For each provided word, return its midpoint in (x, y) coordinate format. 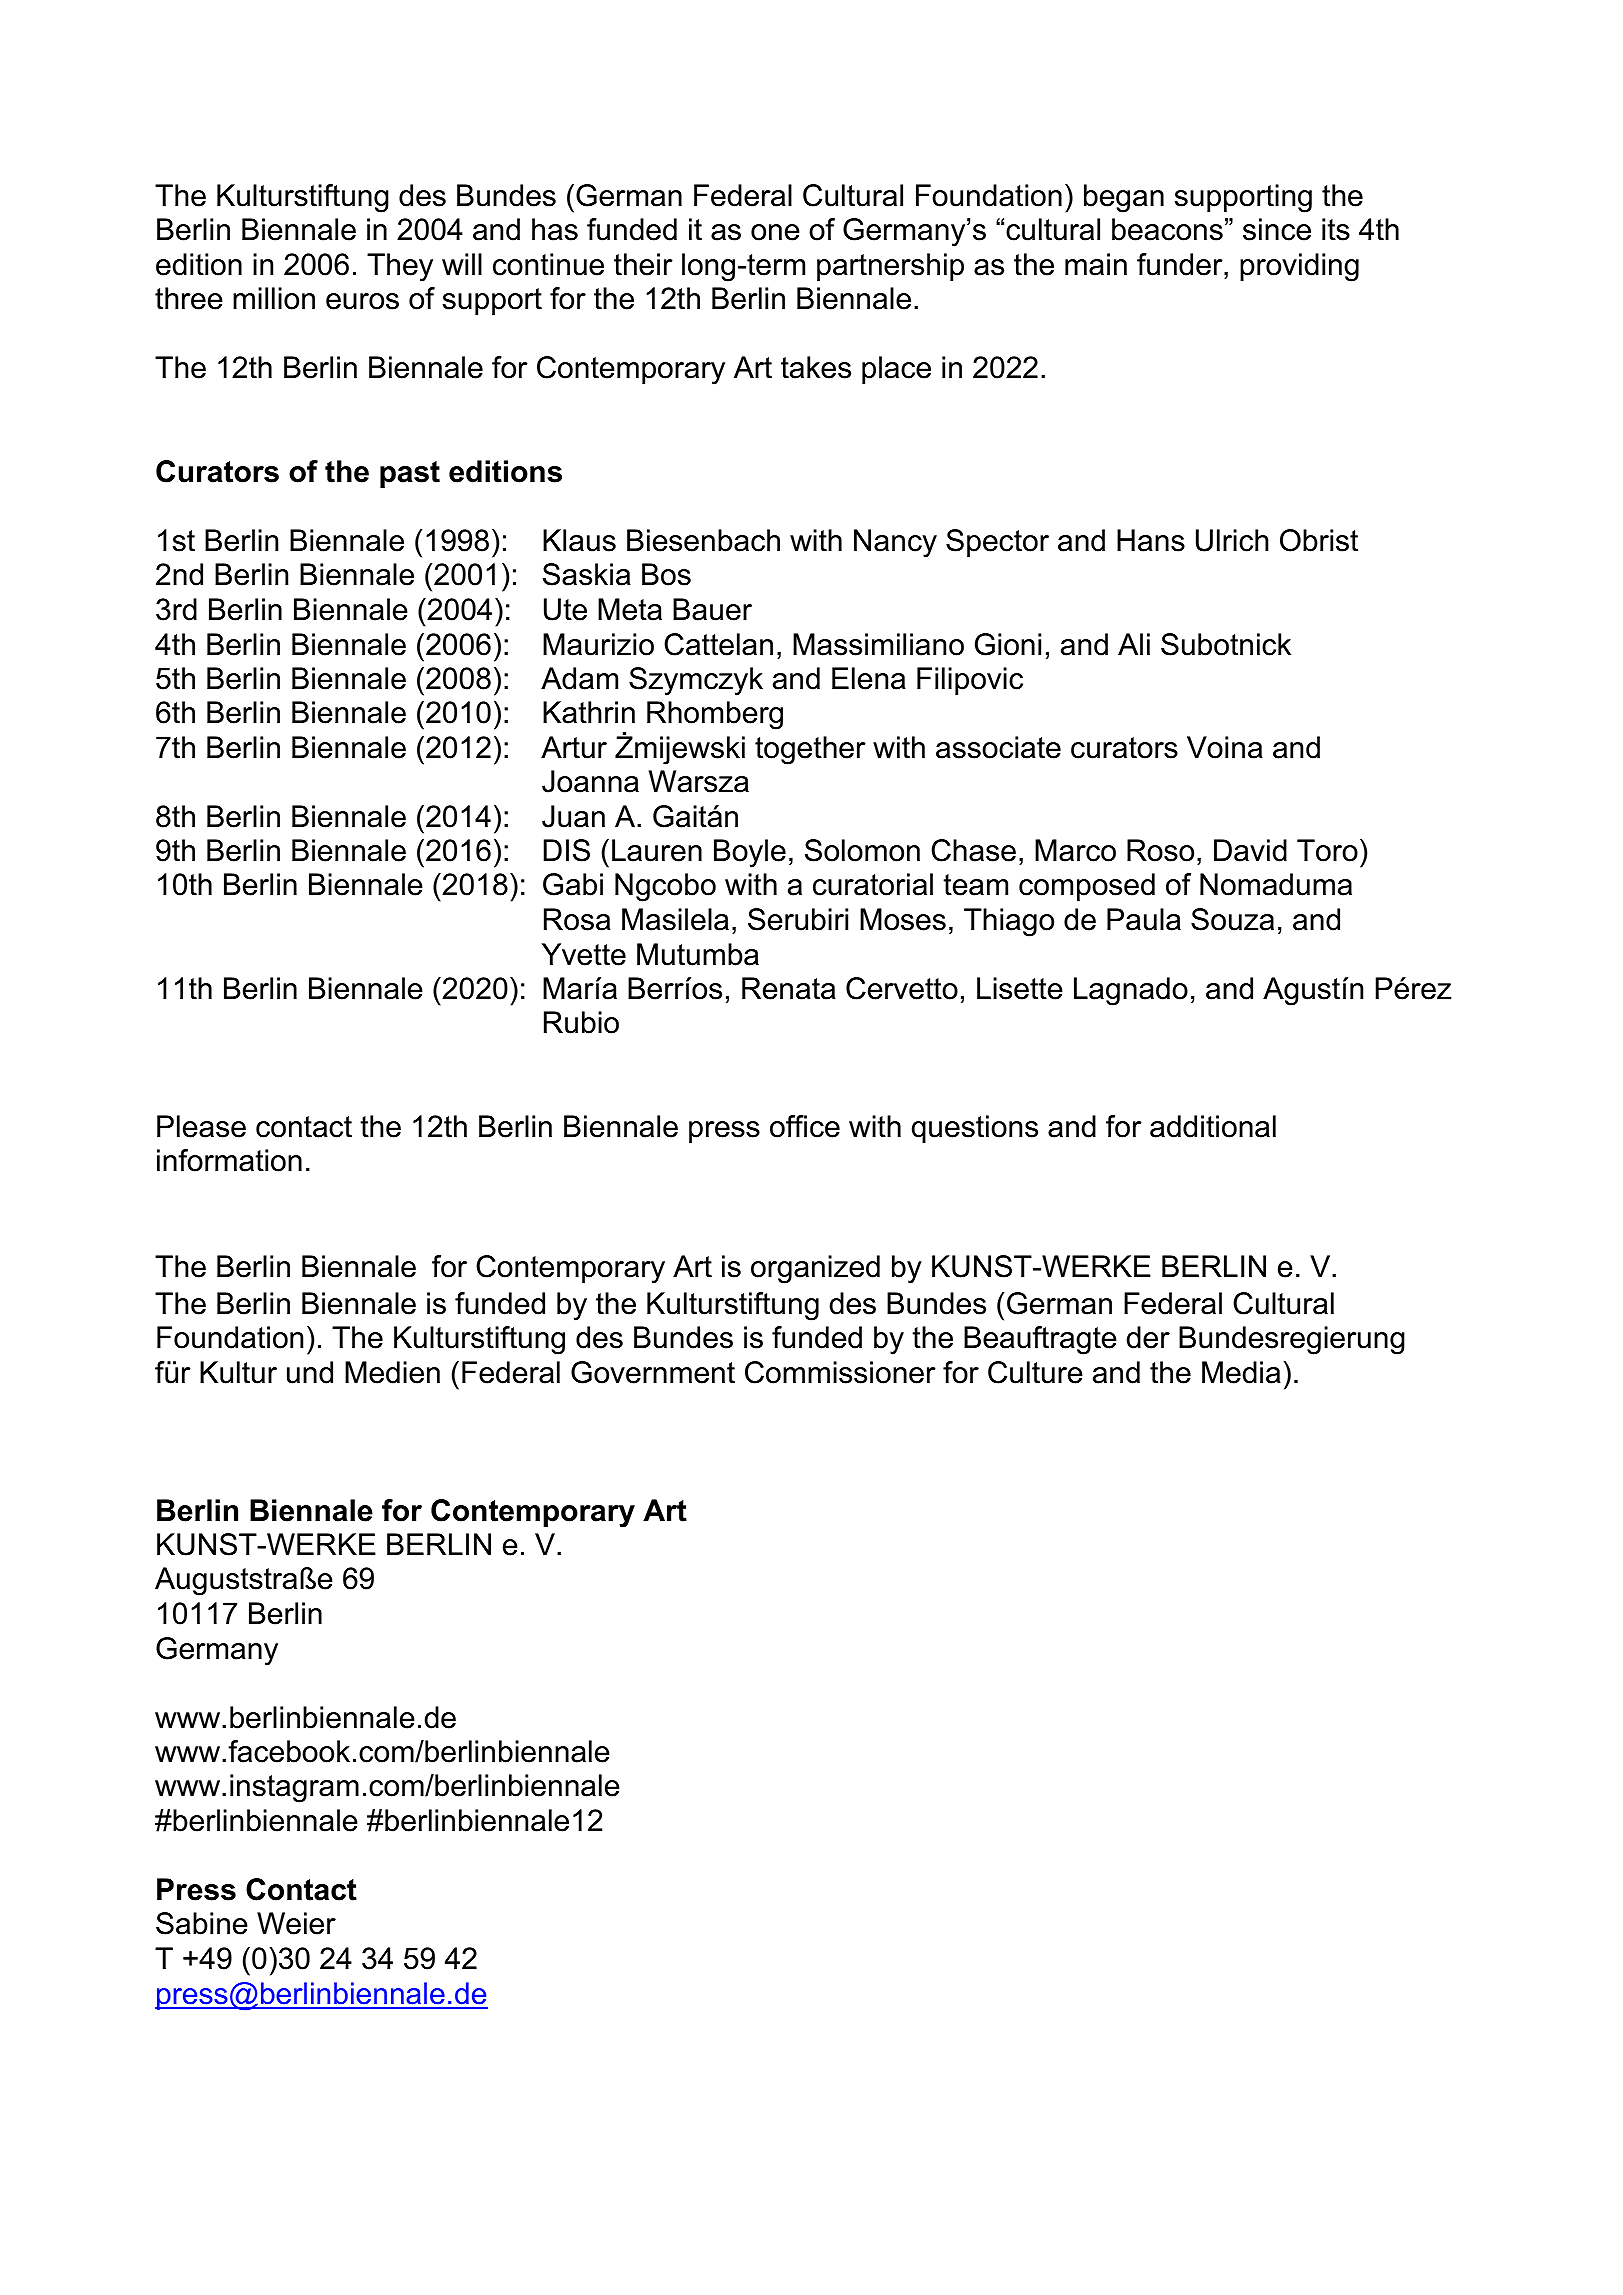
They (400, 267)
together (810, 750)
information (229, 1160)
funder (1181, 264)
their (643, 264)
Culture (1035, 1372)
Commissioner (840, 1372)
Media (1241, 1372)
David (1250, 850)
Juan (573, 816)
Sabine (202, 1923)
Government (653, 1372)
